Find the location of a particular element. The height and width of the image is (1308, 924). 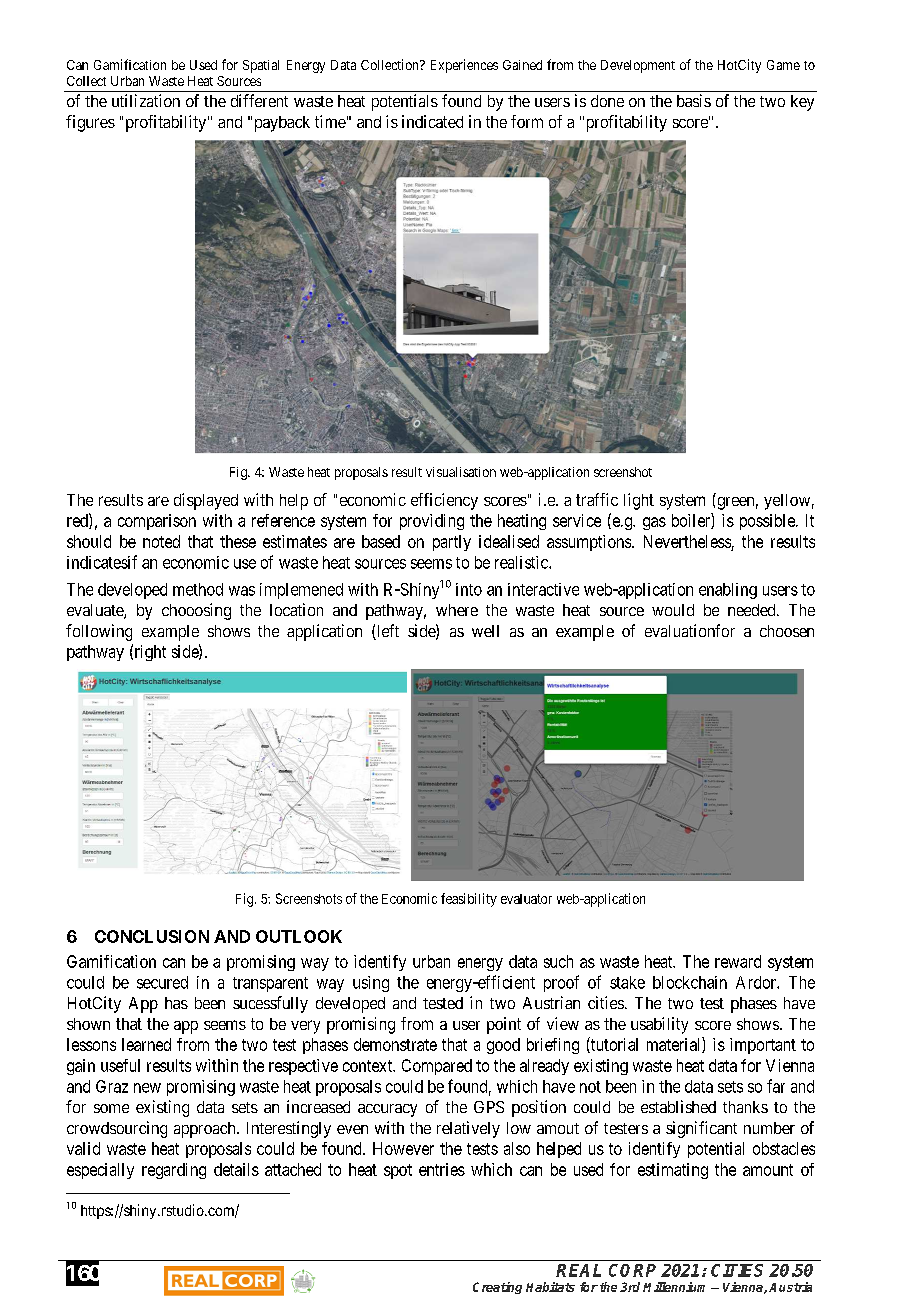

indicated is located at coordinates (432, 121).
